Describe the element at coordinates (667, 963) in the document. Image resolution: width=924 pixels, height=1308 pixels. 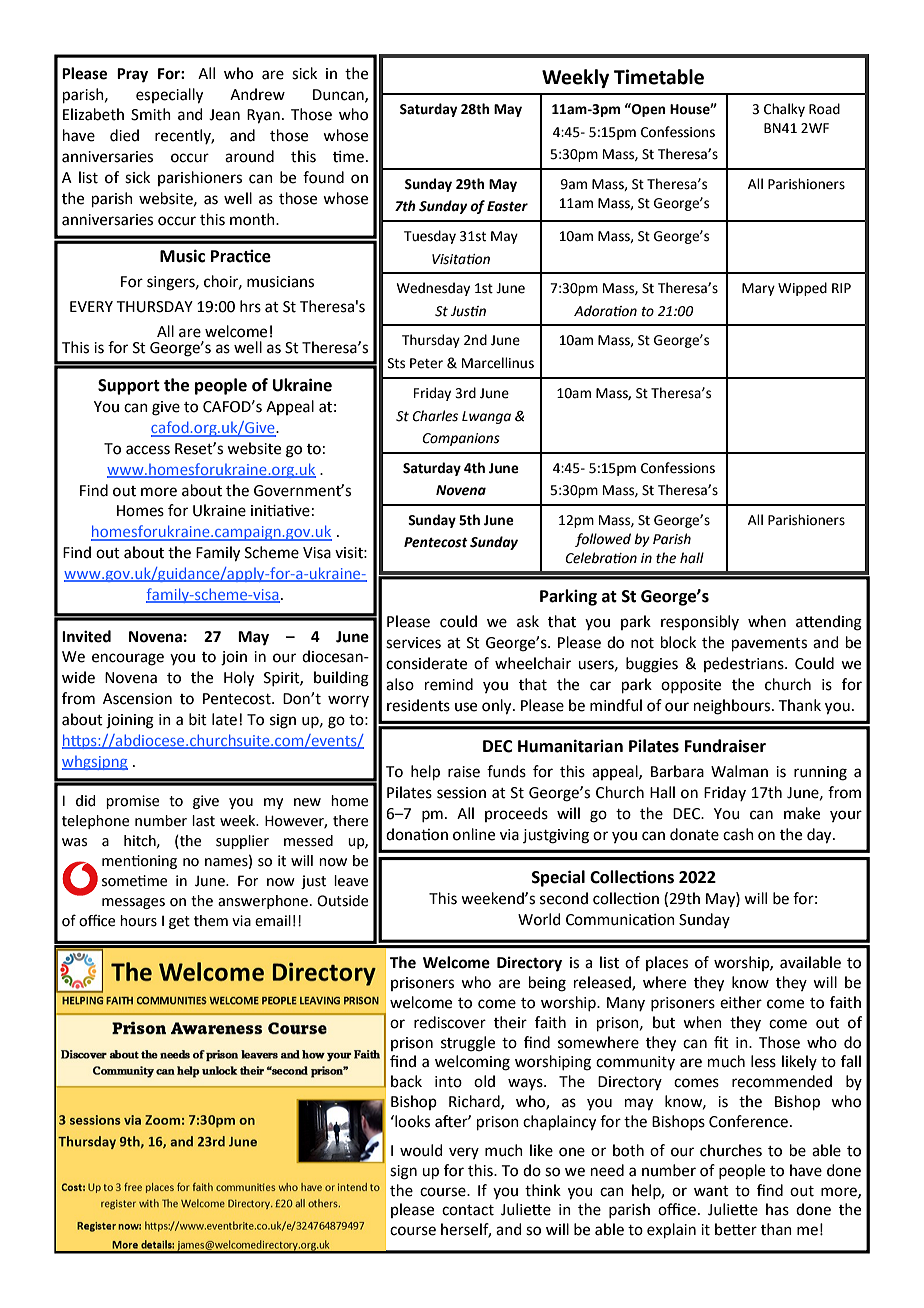
I see `places` at that location.
